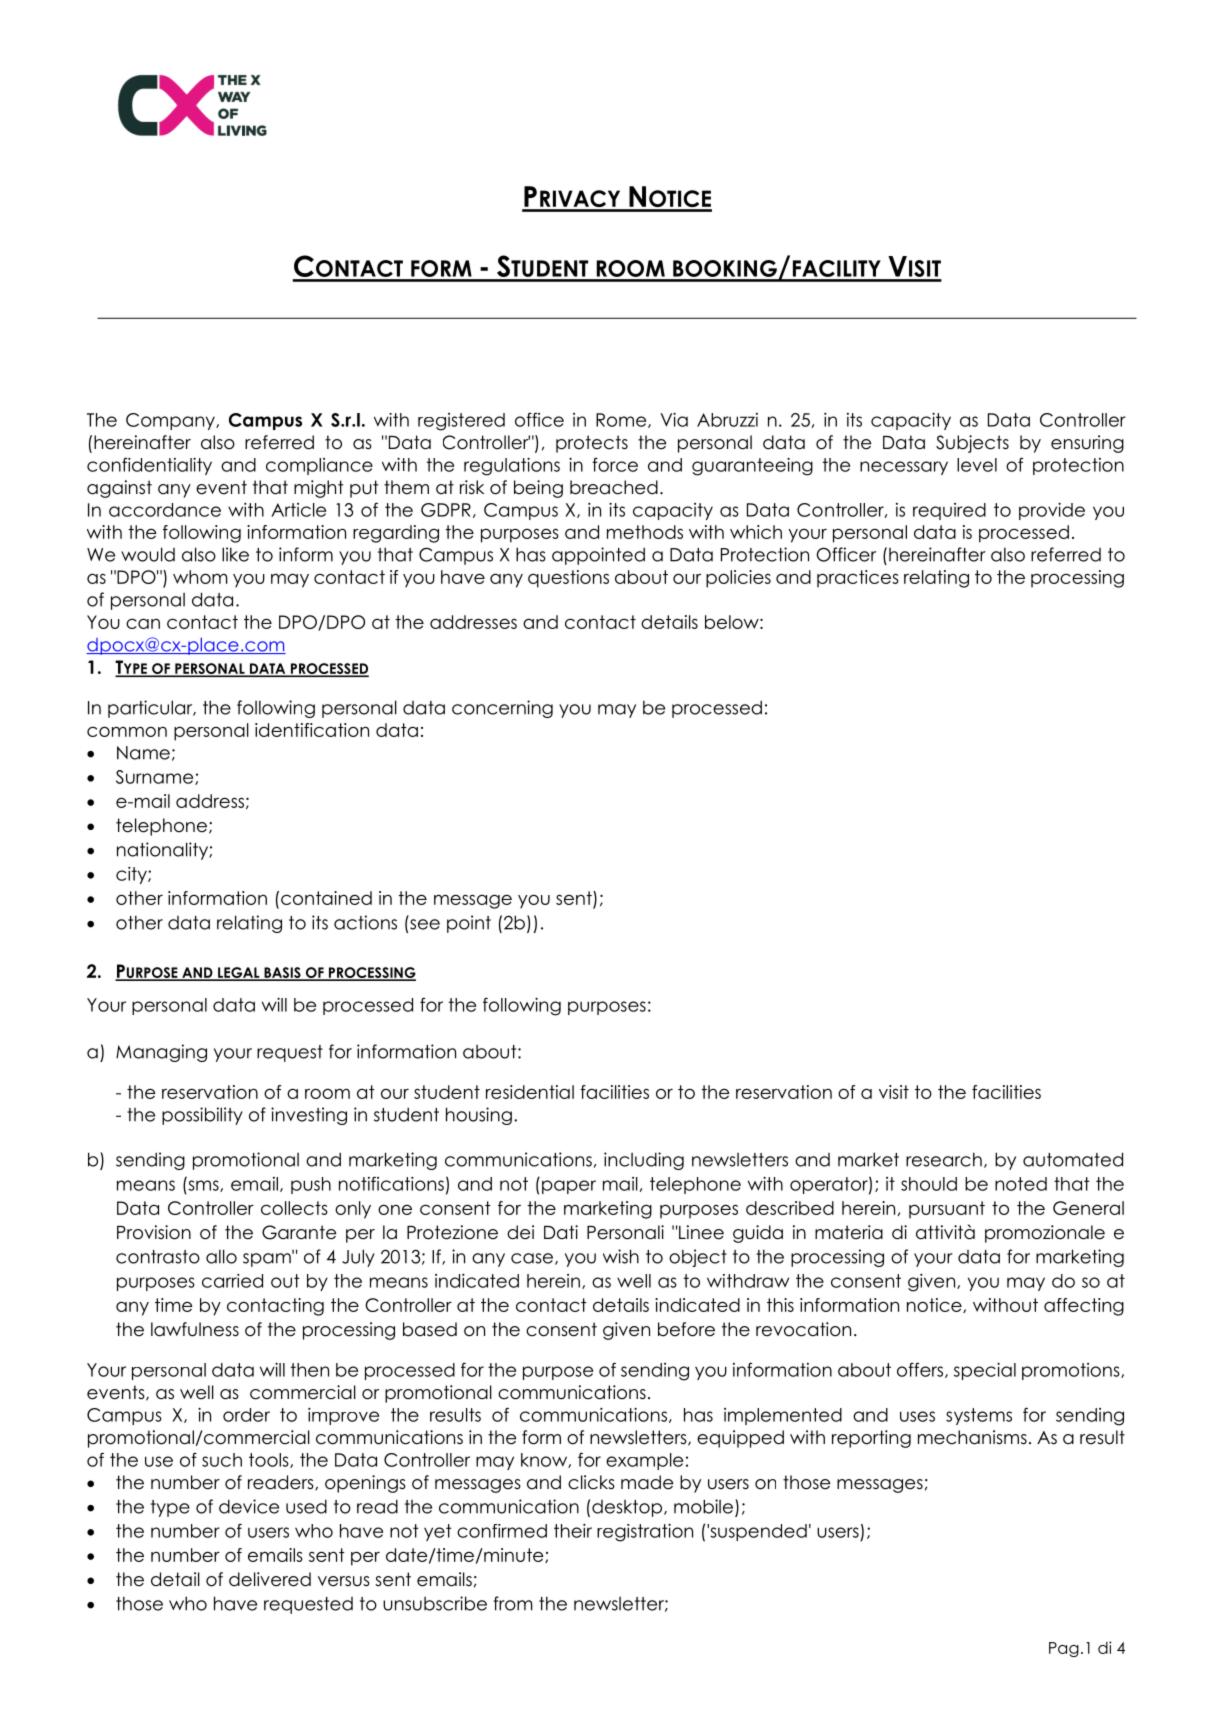 The image size is (1212, 1715). What do you see at coordinates (615, 465) in the image?
I see `force` at bounding box center [615, 465].
